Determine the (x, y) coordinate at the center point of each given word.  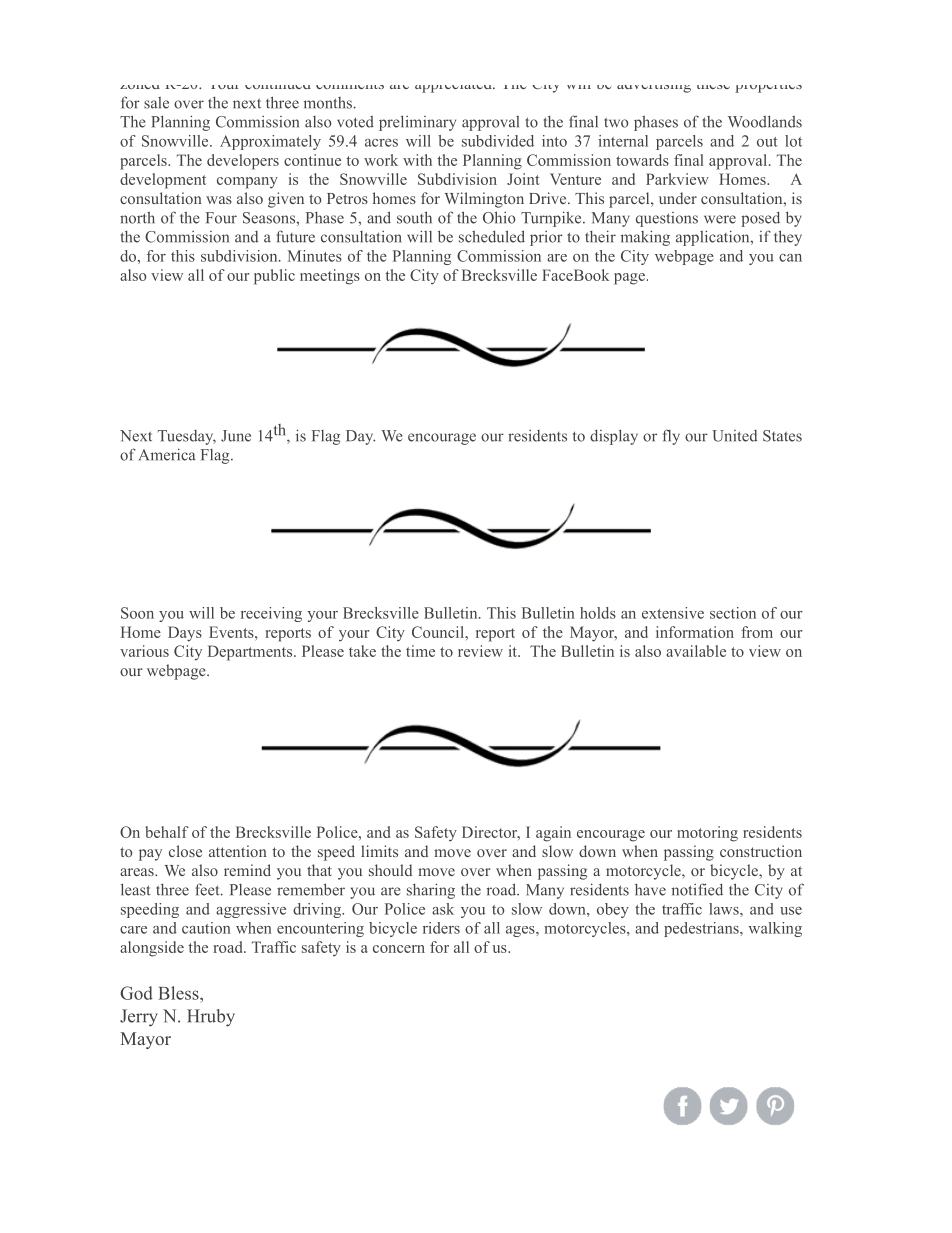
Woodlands (765, 121)
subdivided (498, 141)
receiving (271, 614)
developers (243, 162)
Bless (179, 993)
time (420, 651)
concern (399, 949)
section (733, 613)
